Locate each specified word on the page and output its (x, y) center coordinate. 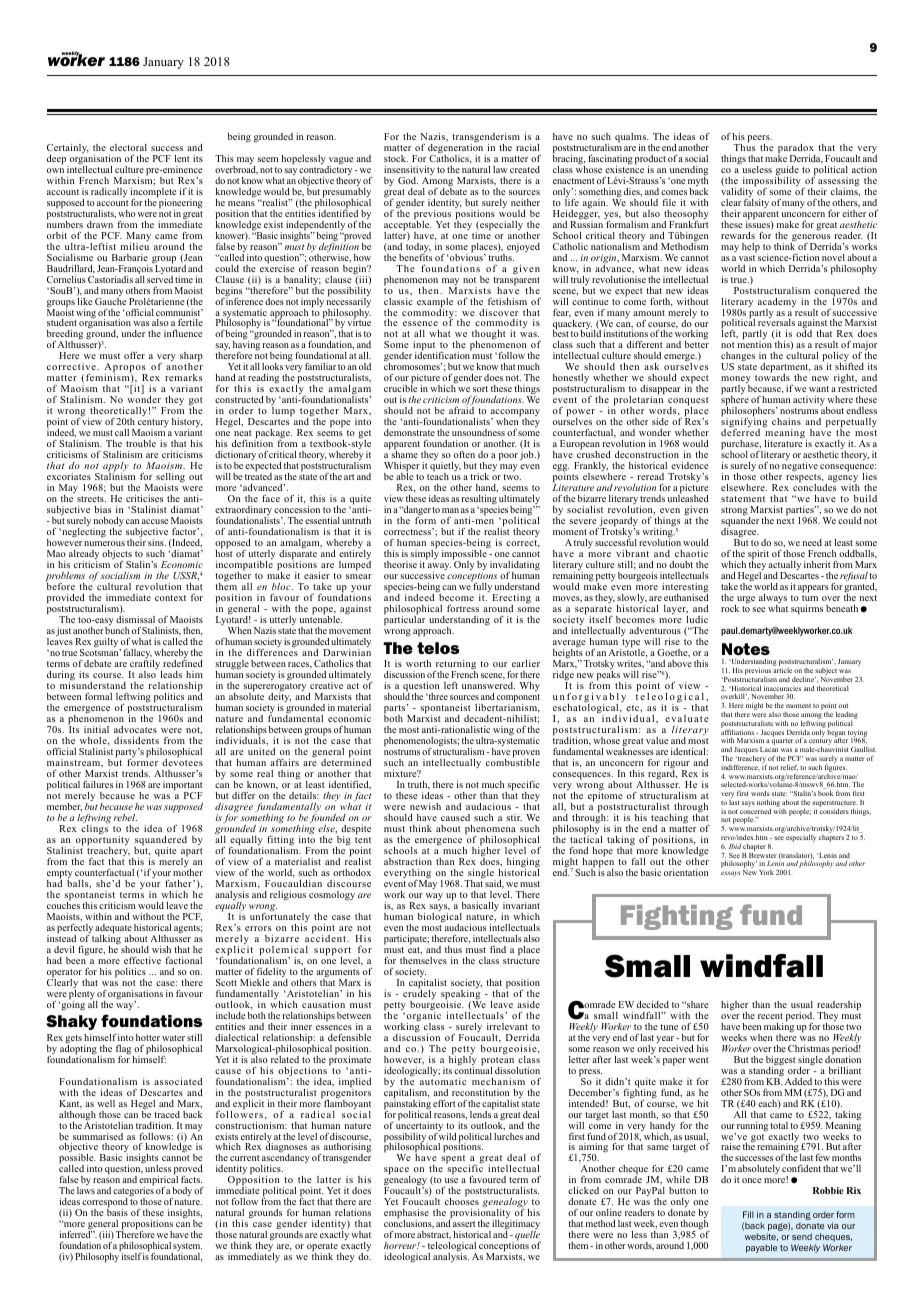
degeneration (457, 149)
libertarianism (507, 707)
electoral (128, 147)
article (782, 670)
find (498, 949)
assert (464, 1224)
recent (770, 1016)
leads (171, 674)
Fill (748, 1214)
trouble (141, 443)
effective (142, 960)
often (464, 454)
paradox (796, 150)
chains (786, 421)
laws (86, 1190)
